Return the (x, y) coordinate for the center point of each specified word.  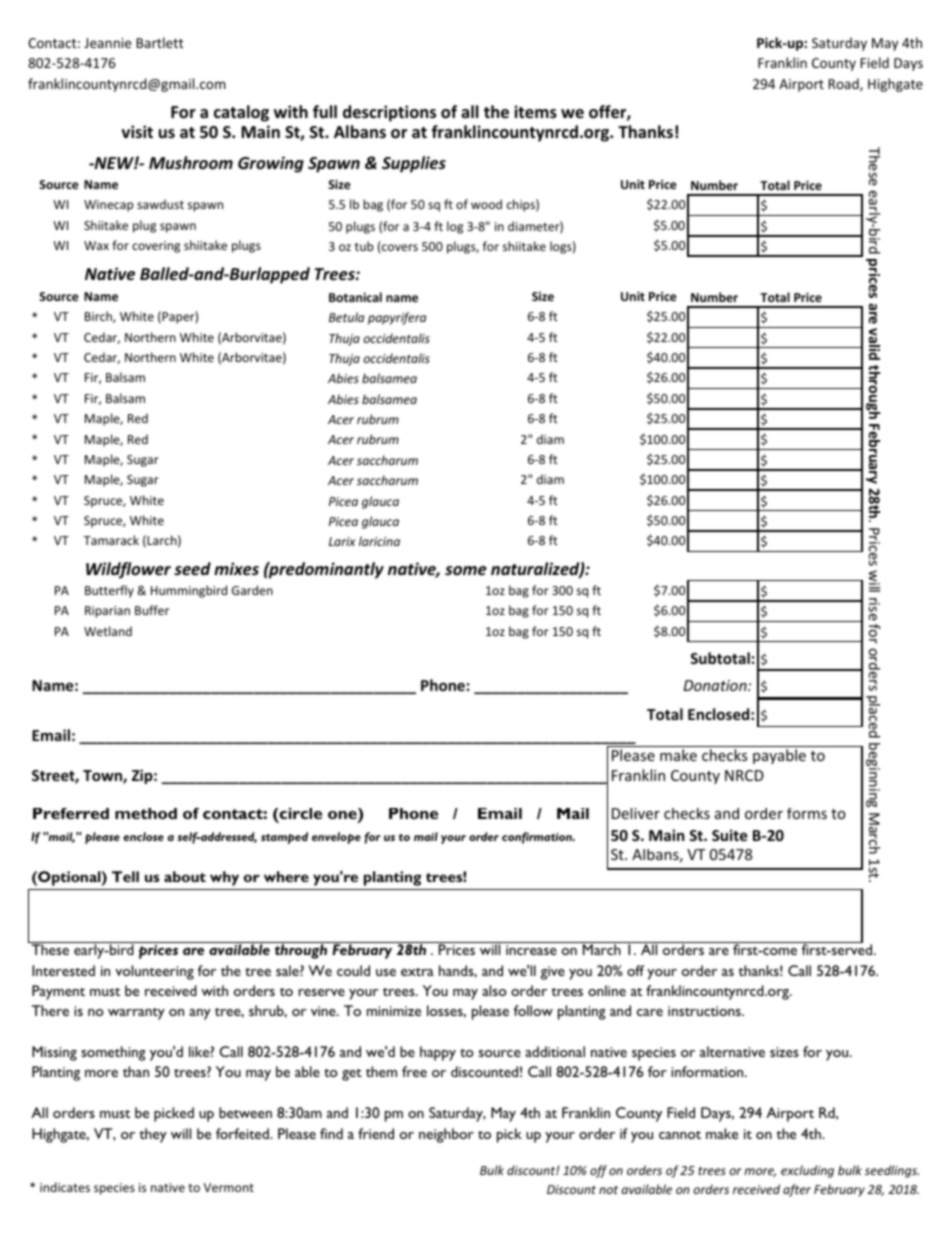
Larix (342, 541)
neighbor (446, 1135)
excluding (807, 1171)
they (153, 1135)
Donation (716, 685)
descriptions (389, 113)
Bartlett (159, 42)
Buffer (152, 610)
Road (844, 84)
